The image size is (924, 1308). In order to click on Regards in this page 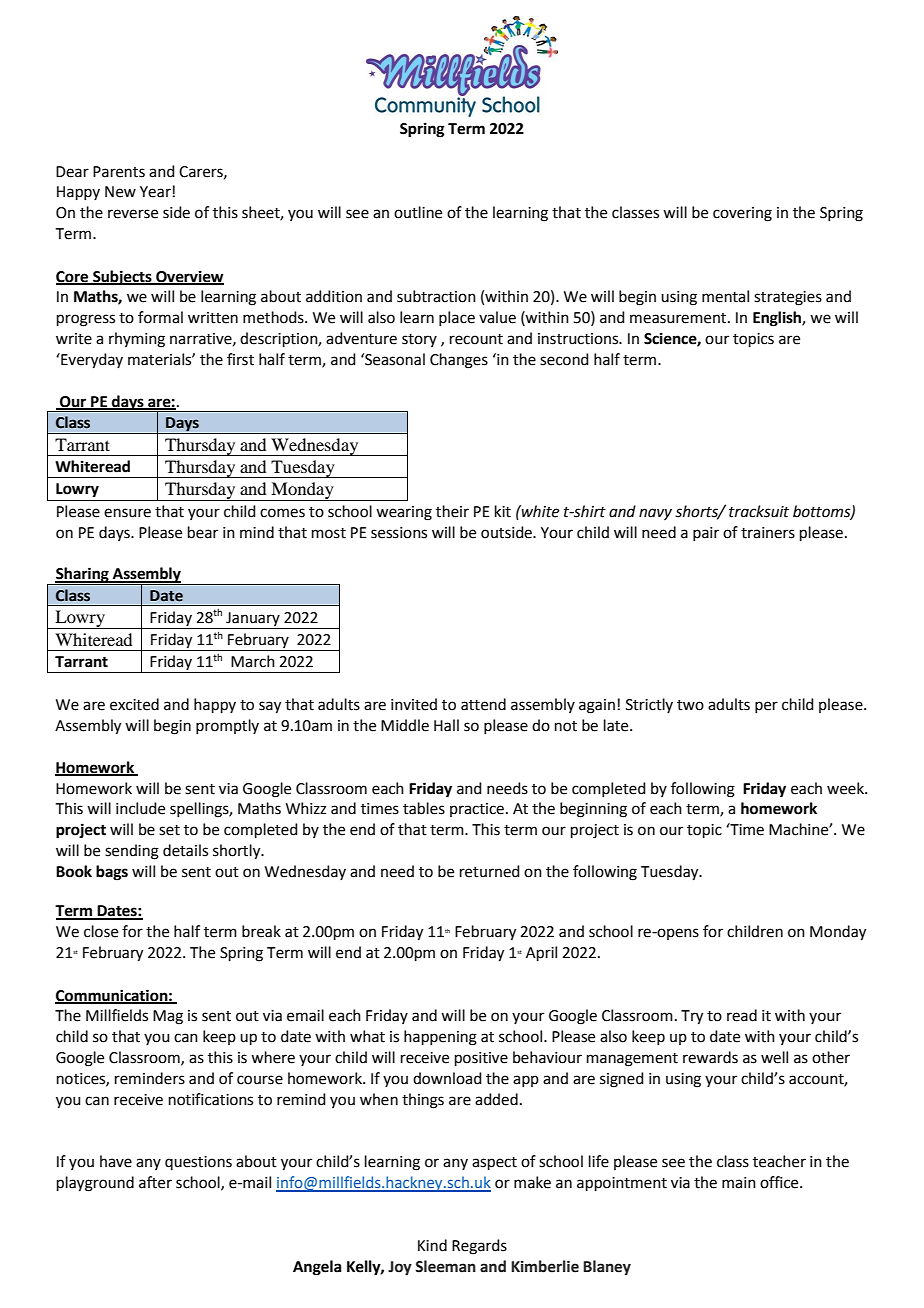, I will do `click(479, 1247)`.
